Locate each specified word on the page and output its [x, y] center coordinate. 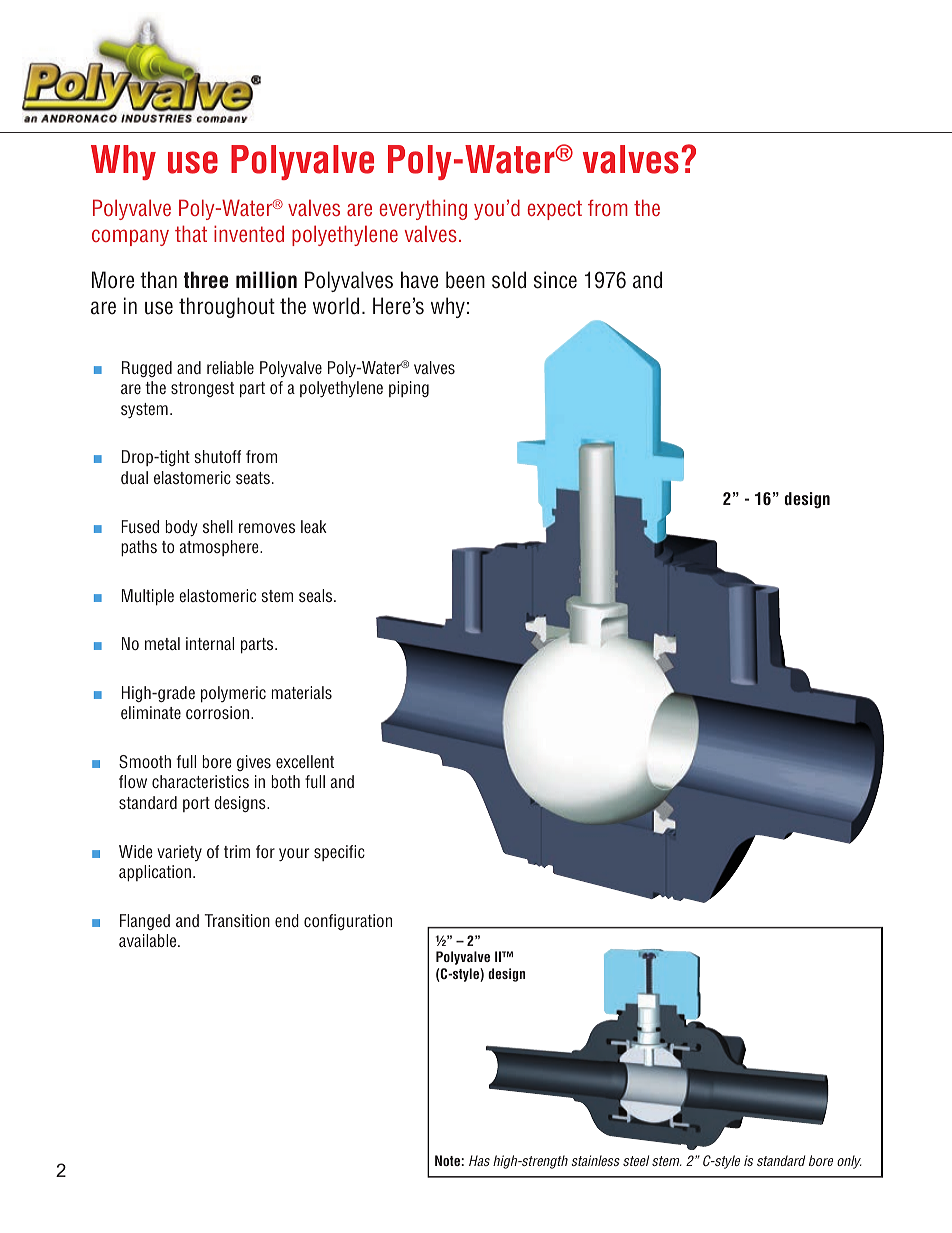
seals [317, 595]
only [849, 1162]
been [465, 280]
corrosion [217, 712]
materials [302, 692]
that [191, 233]
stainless [595, 1160]
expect [555, 210]
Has [479, 1160]
